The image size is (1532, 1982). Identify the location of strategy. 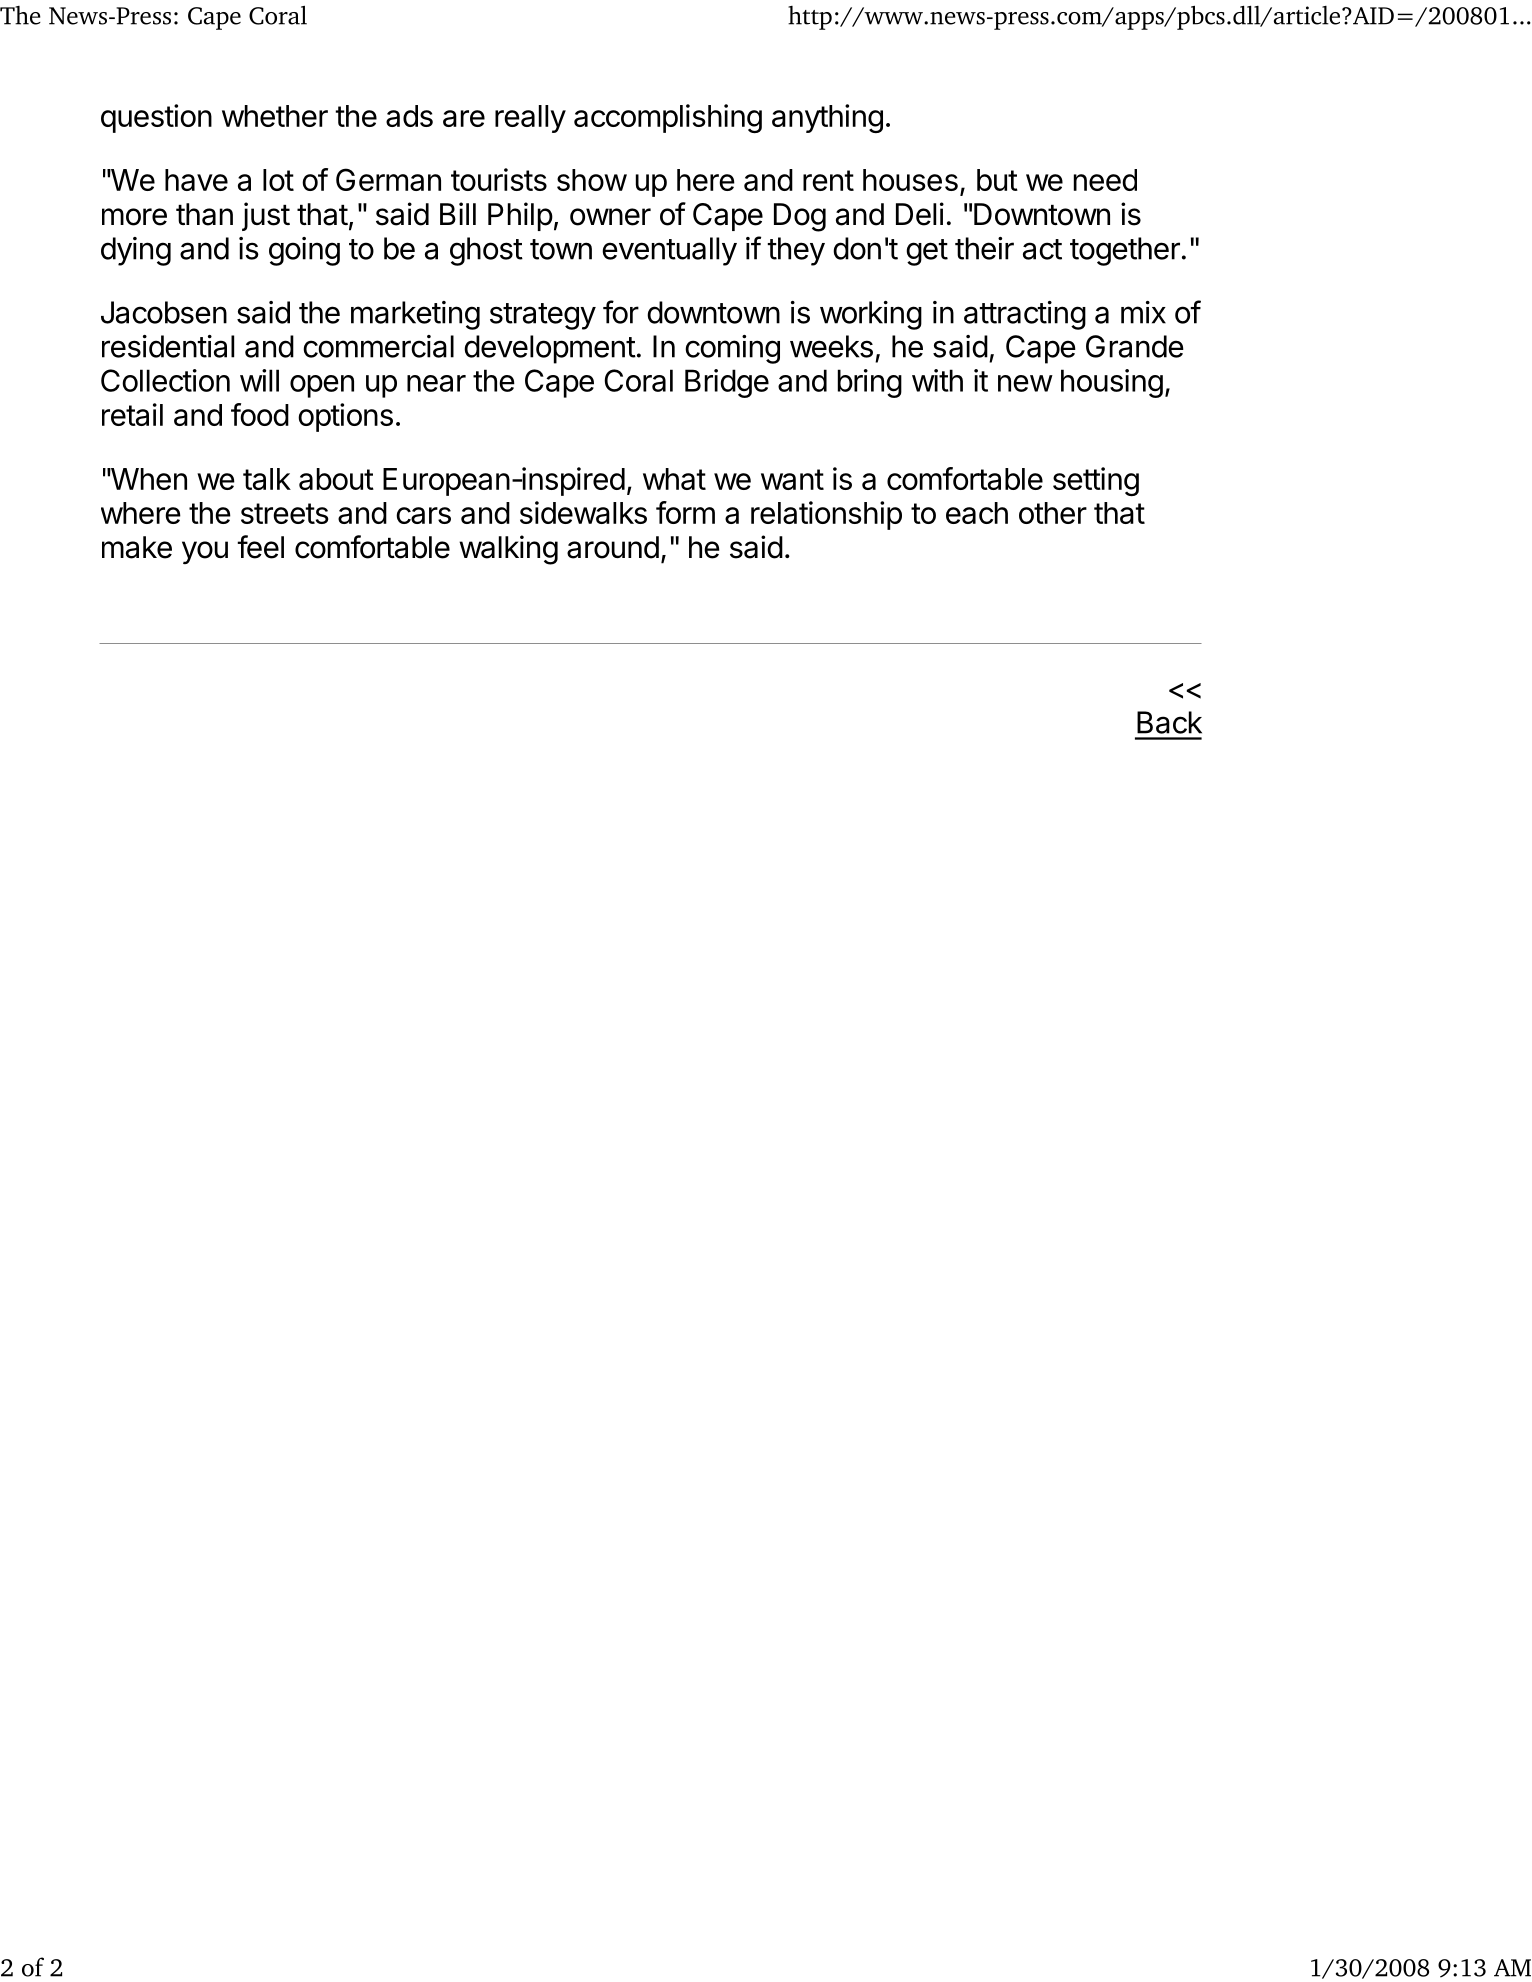
(543, 316).
